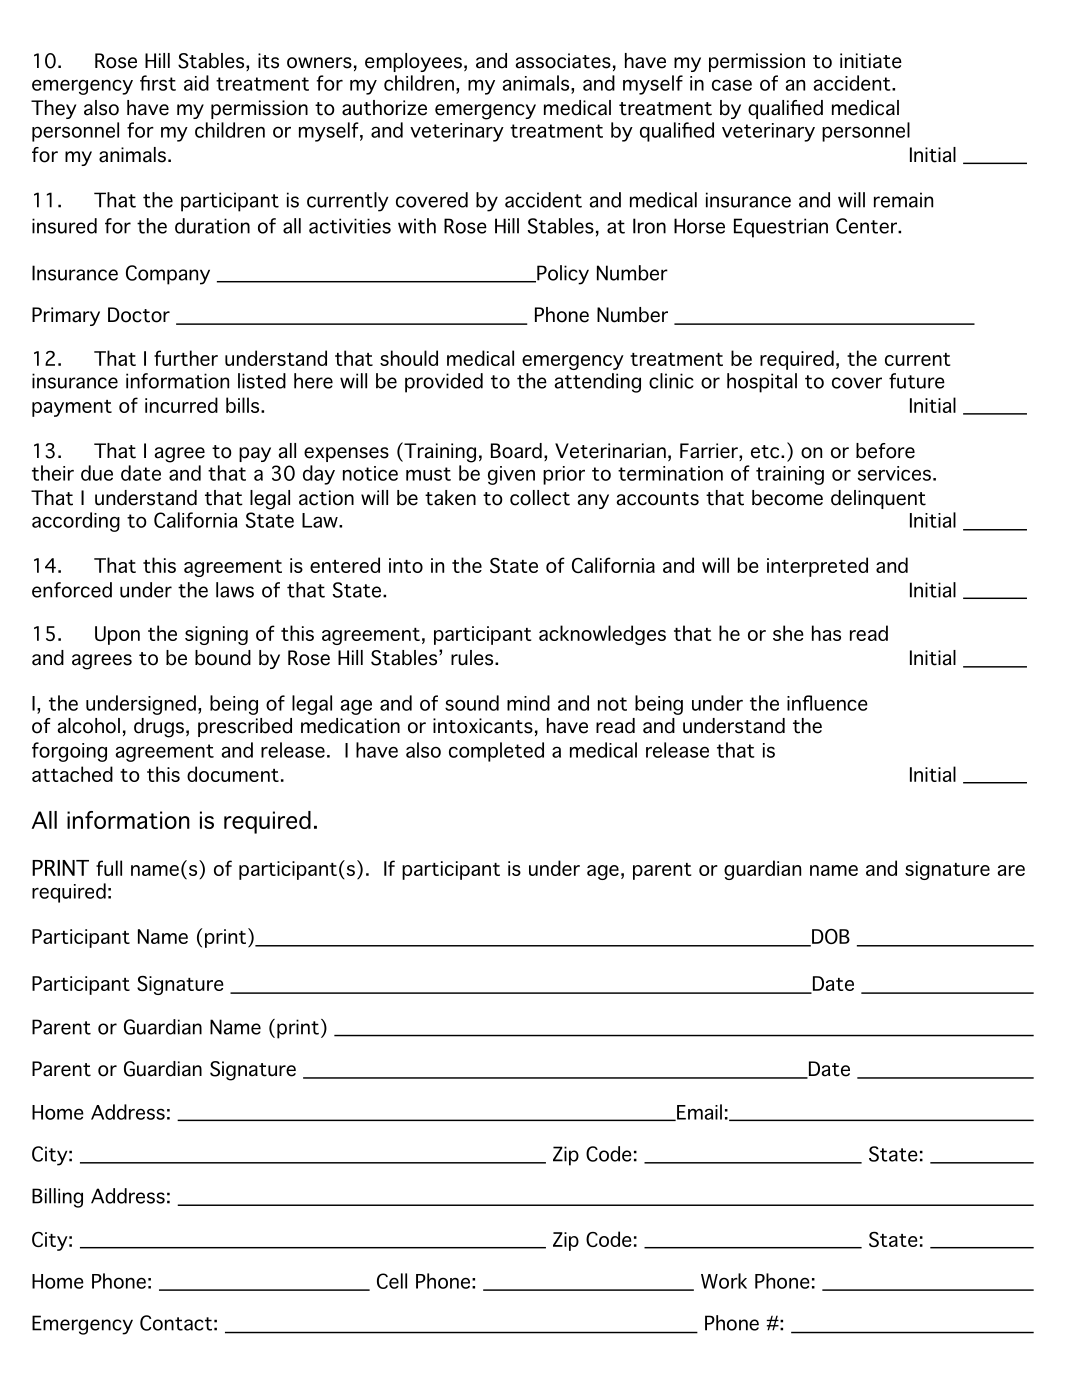  I want to click on Work, so click(724, 1281).
